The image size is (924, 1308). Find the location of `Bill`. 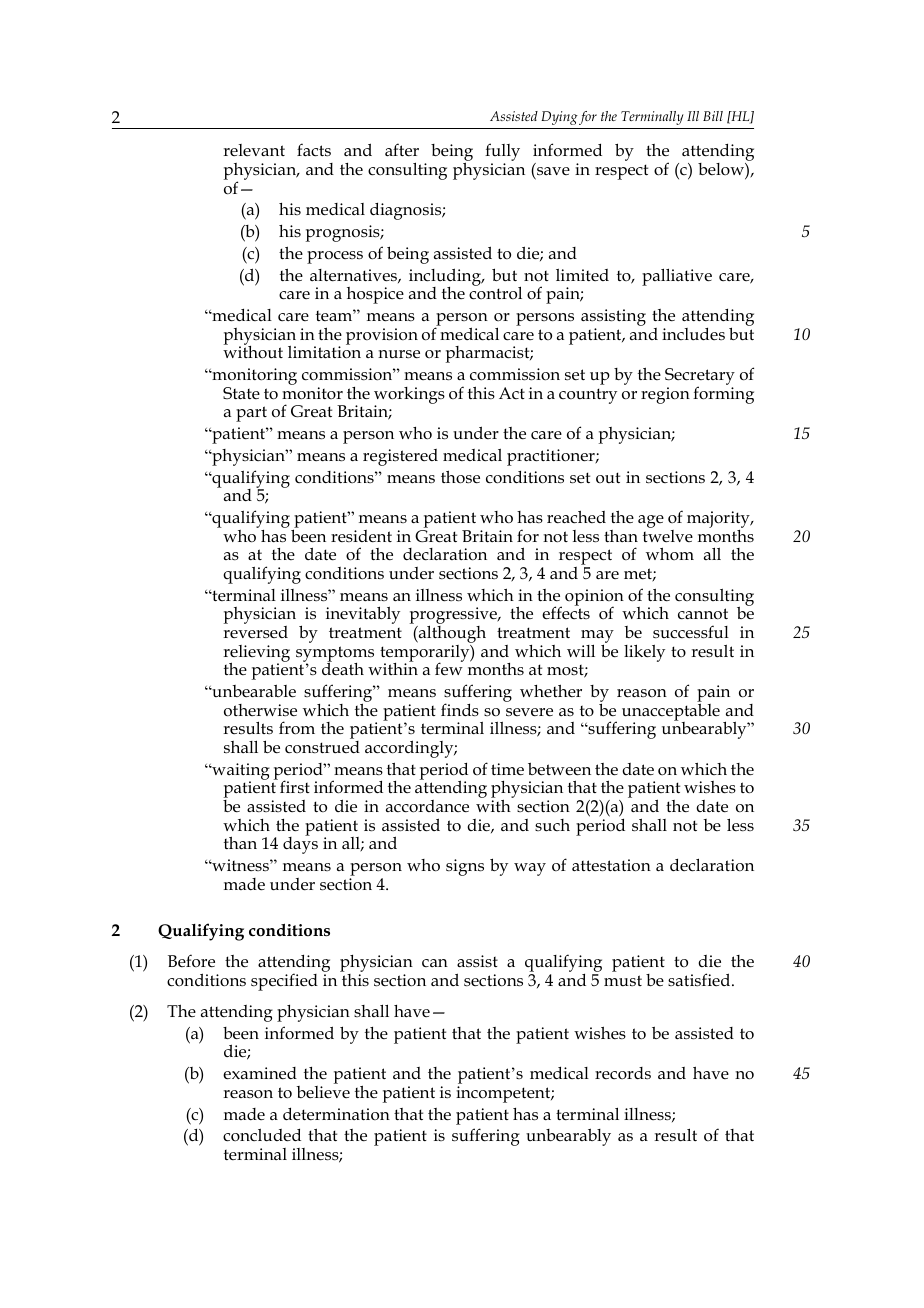

Bill is located at coordinates (713, 116).
